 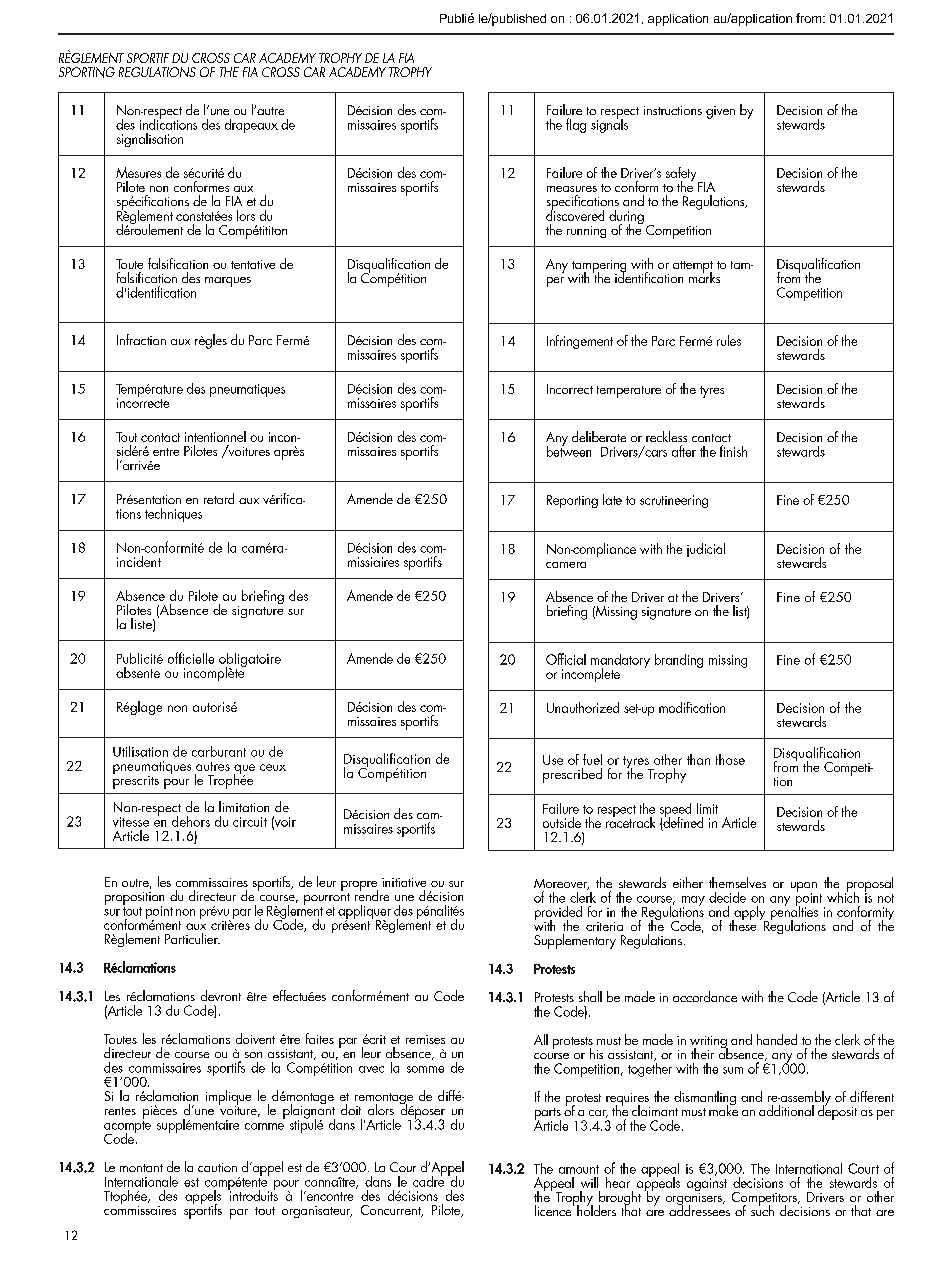 What do you see at coordinates (679, 661) in the screenshot?
I see `branding` at bounding box center [679, 661].
